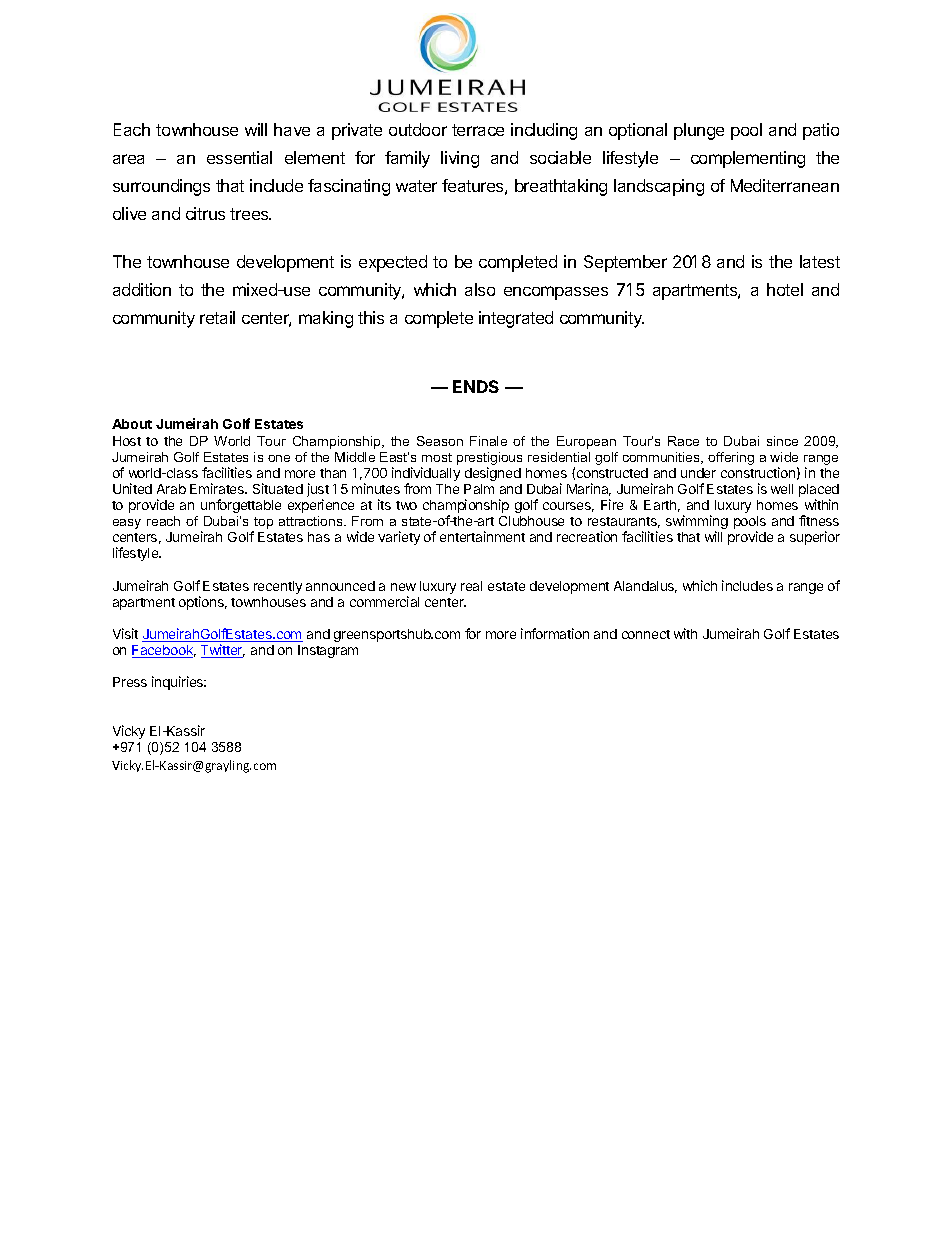  I want to click on hotel, so click(785, 289).
